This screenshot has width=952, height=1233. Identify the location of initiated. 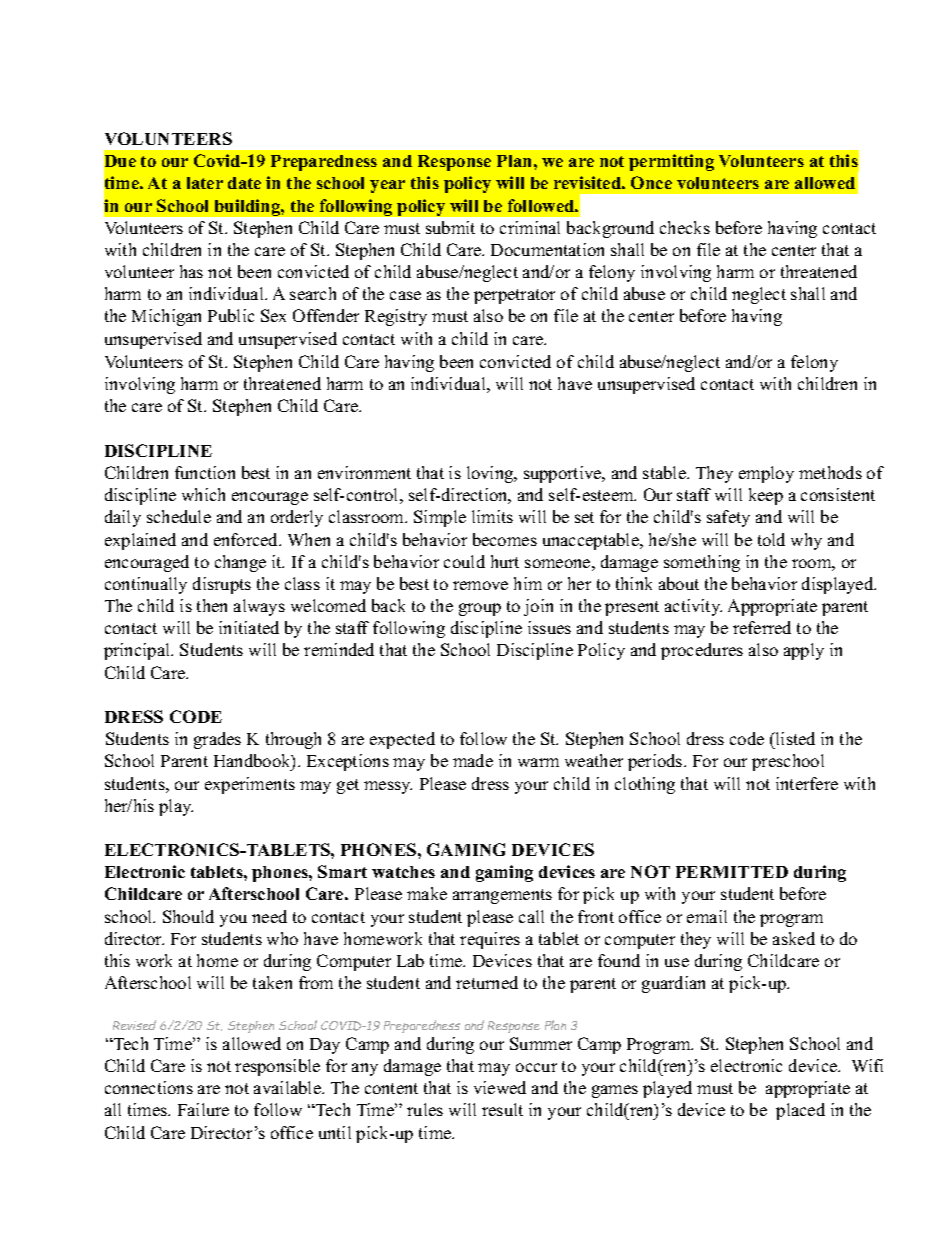
(249, 627).
